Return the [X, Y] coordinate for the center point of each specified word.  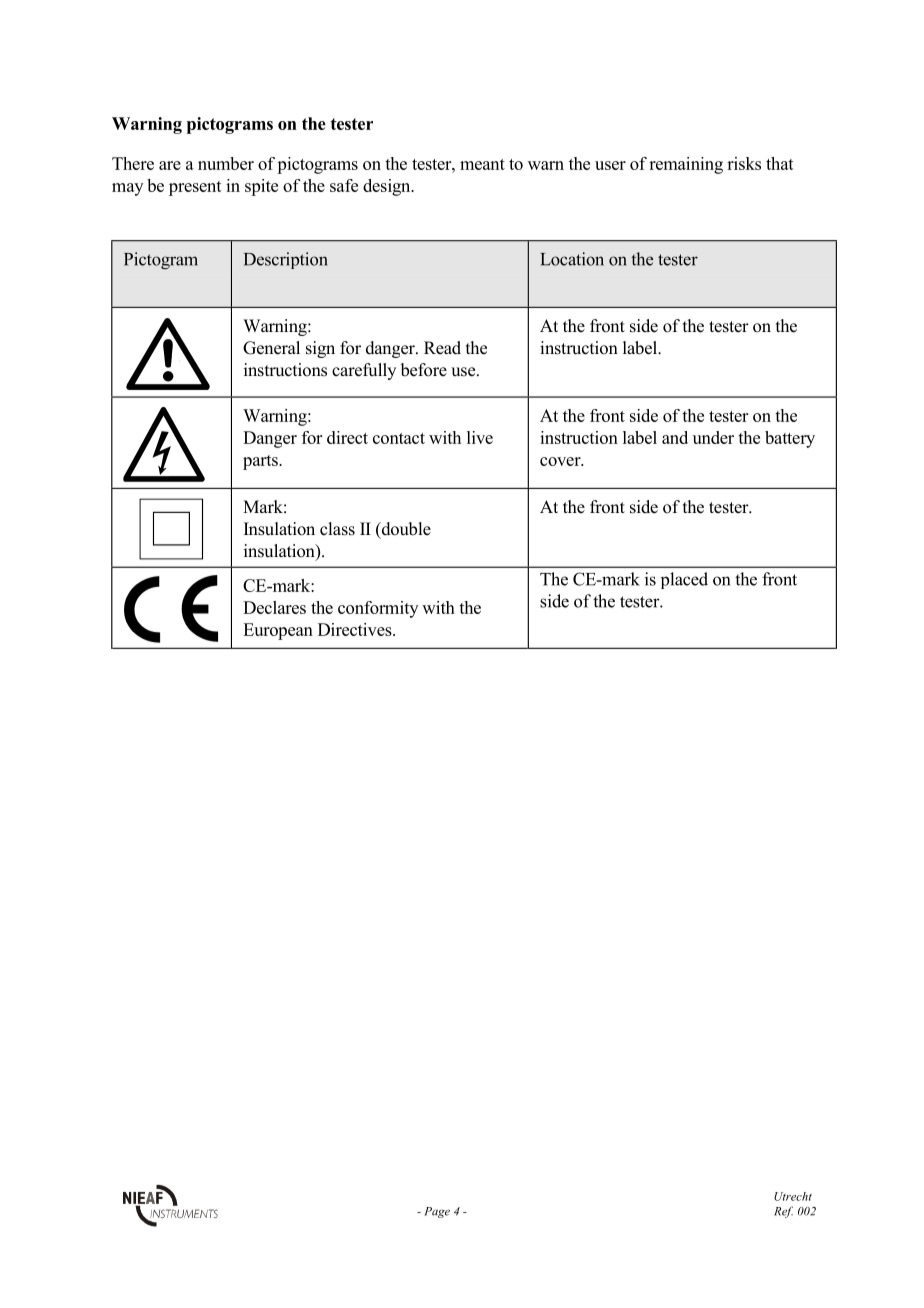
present [195, 188]
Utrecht [793, 1196]
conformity [378, 609]
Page [437, 1212]
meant [482, 164]
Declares [274, 607]
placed [684, 580]
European [278, 631]
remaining [686, 165]
